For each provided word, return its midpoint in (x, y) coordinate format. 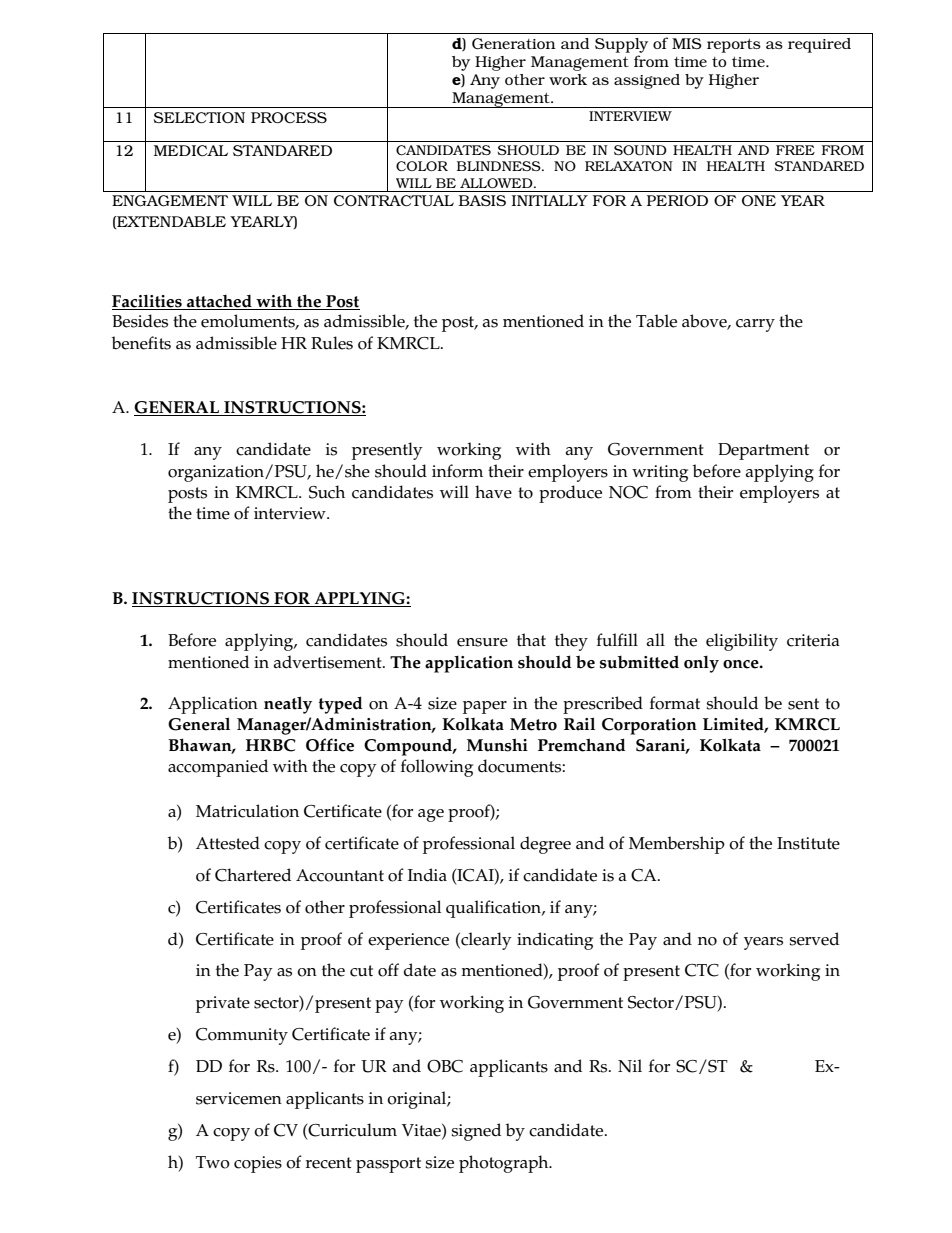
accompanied (218, 768)
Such (327, 492)
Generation (514, 44)
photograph (505, 1164)
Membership (677, 845)
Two (213, 1162)
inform (457, 471)
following (437, 768)
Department (763, 451)
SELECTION (199, 117)
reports (734, 45)
